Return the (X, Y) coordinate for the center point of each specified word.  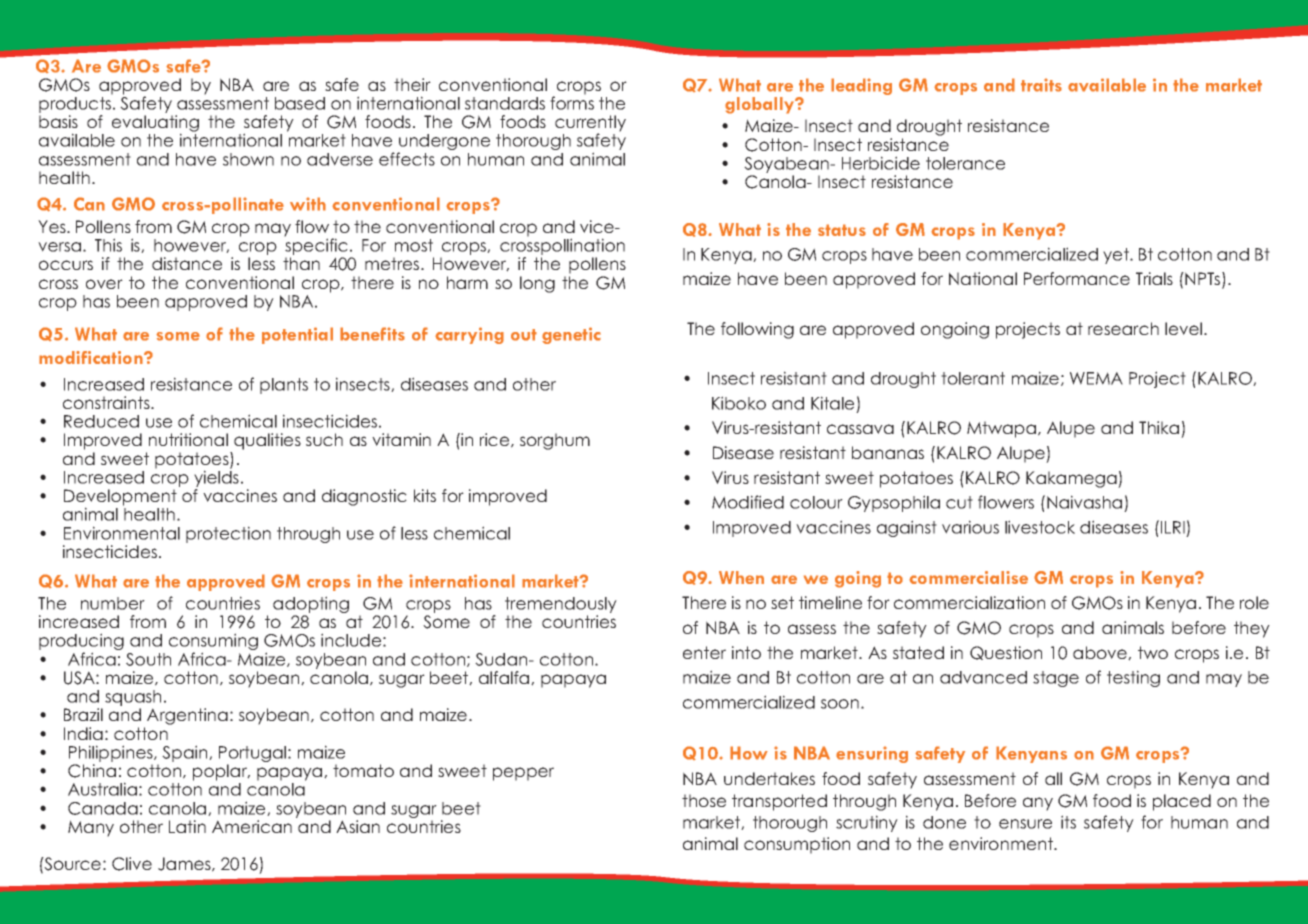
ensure (1025, 824)
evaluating (155, 124)
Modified (748, 502)
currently (590, 124)
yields (216, 479)
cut (959, 502)
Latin (187, 826)
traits (1041, 85)
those (704, 800)
